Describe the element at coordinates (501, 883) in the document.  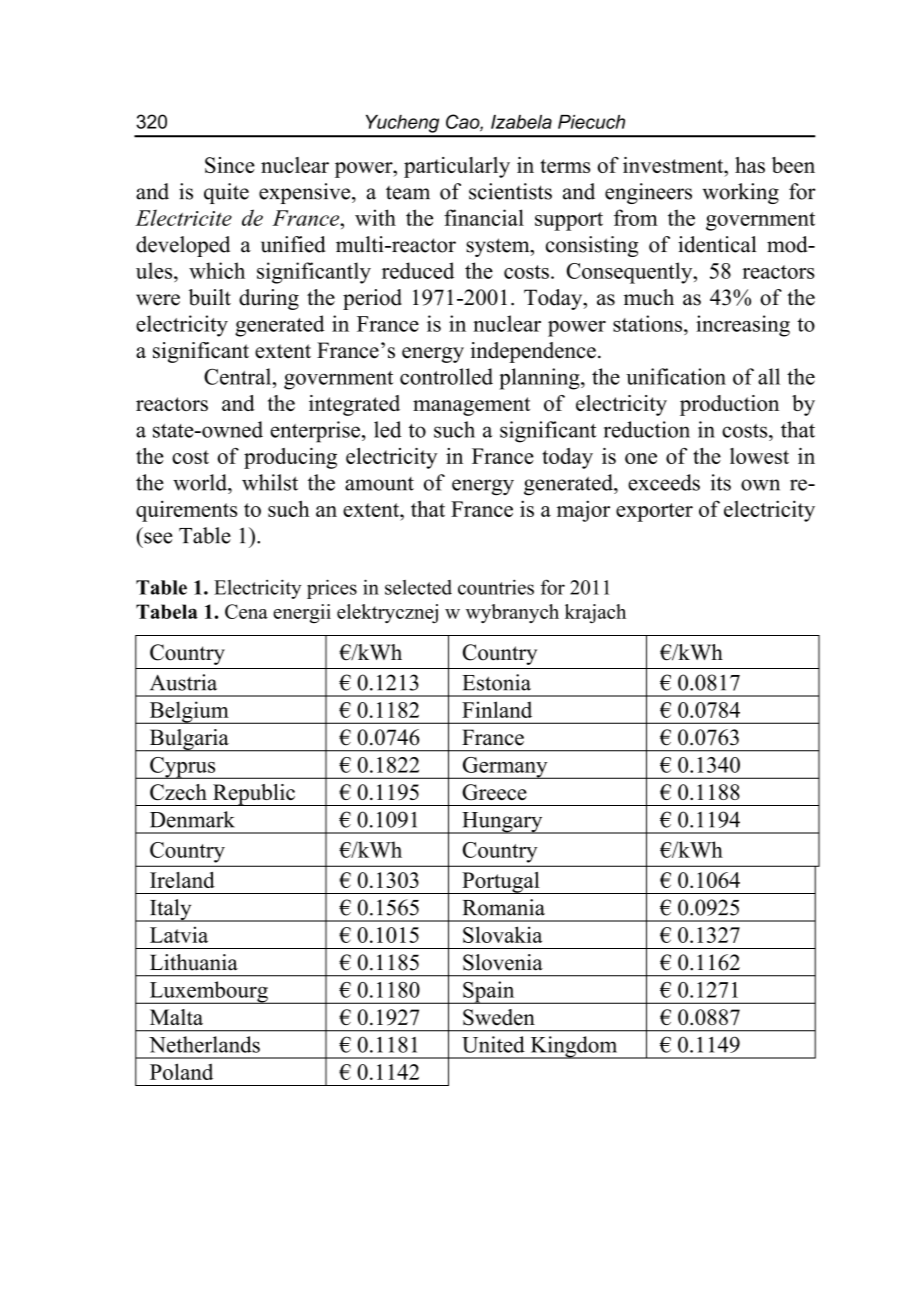
I see `Portugal` at that location.
